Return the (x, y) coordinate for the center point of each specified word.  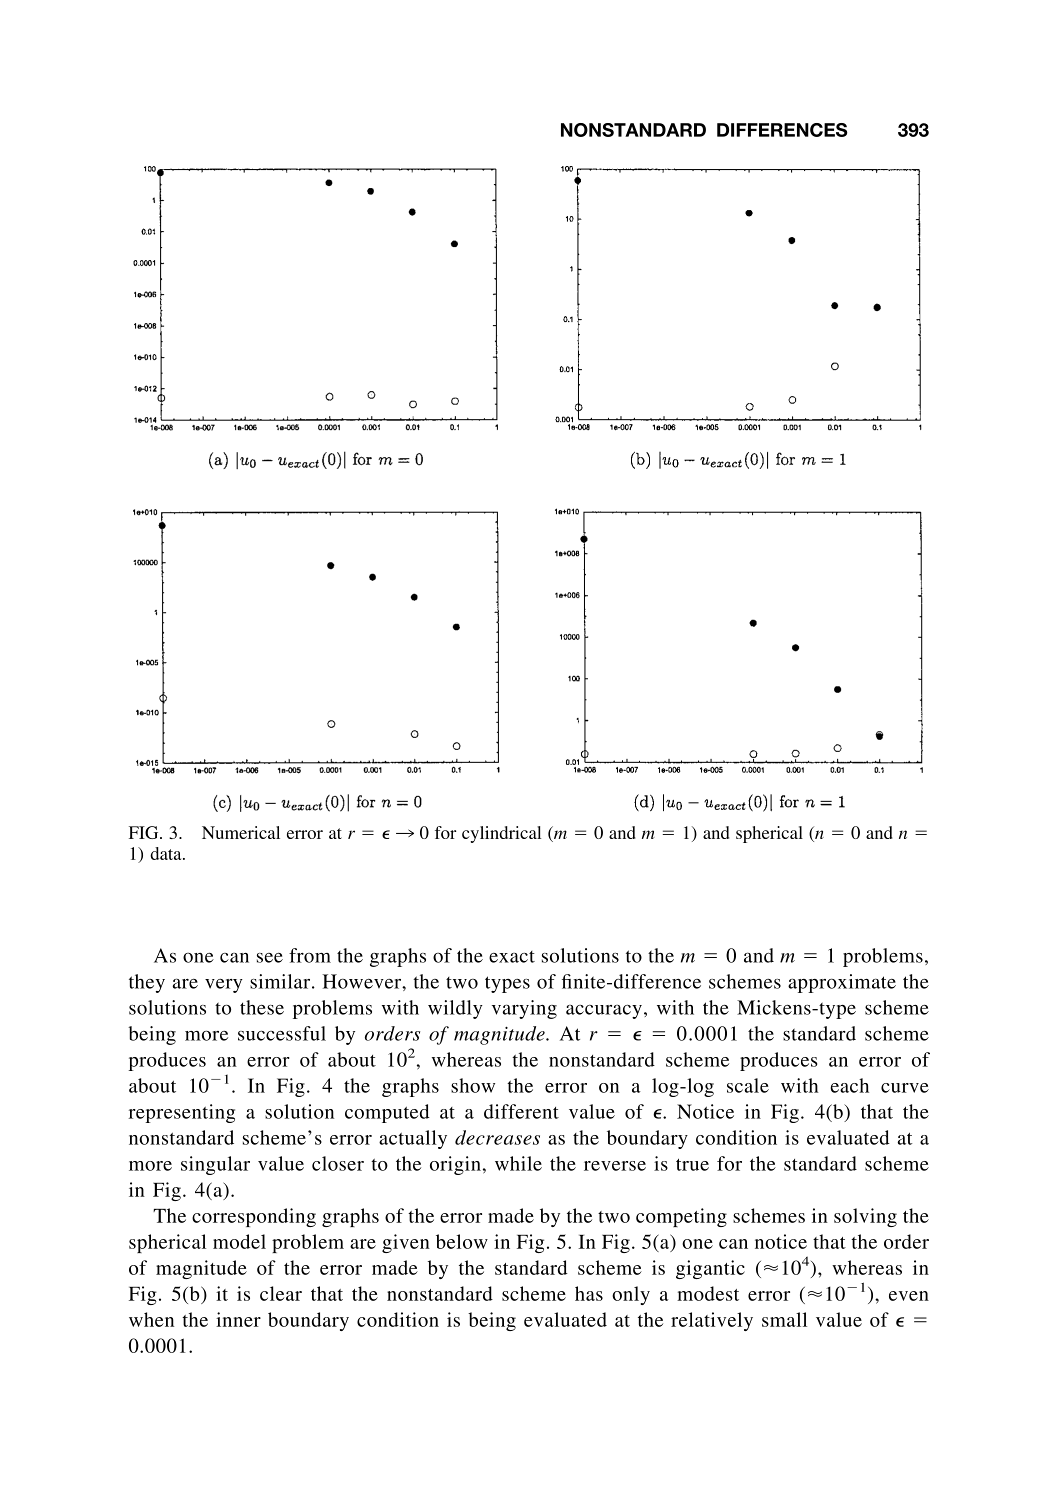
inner (238, 1319)
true (692, 1164)
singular (215, 1165)
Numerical (241, 832)
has (589, 1293)
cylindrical (501, 834)
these (262, 1007)
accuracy (604, 1012)
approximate (842, 983)
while (518, 1163)
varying (524, 1009)
